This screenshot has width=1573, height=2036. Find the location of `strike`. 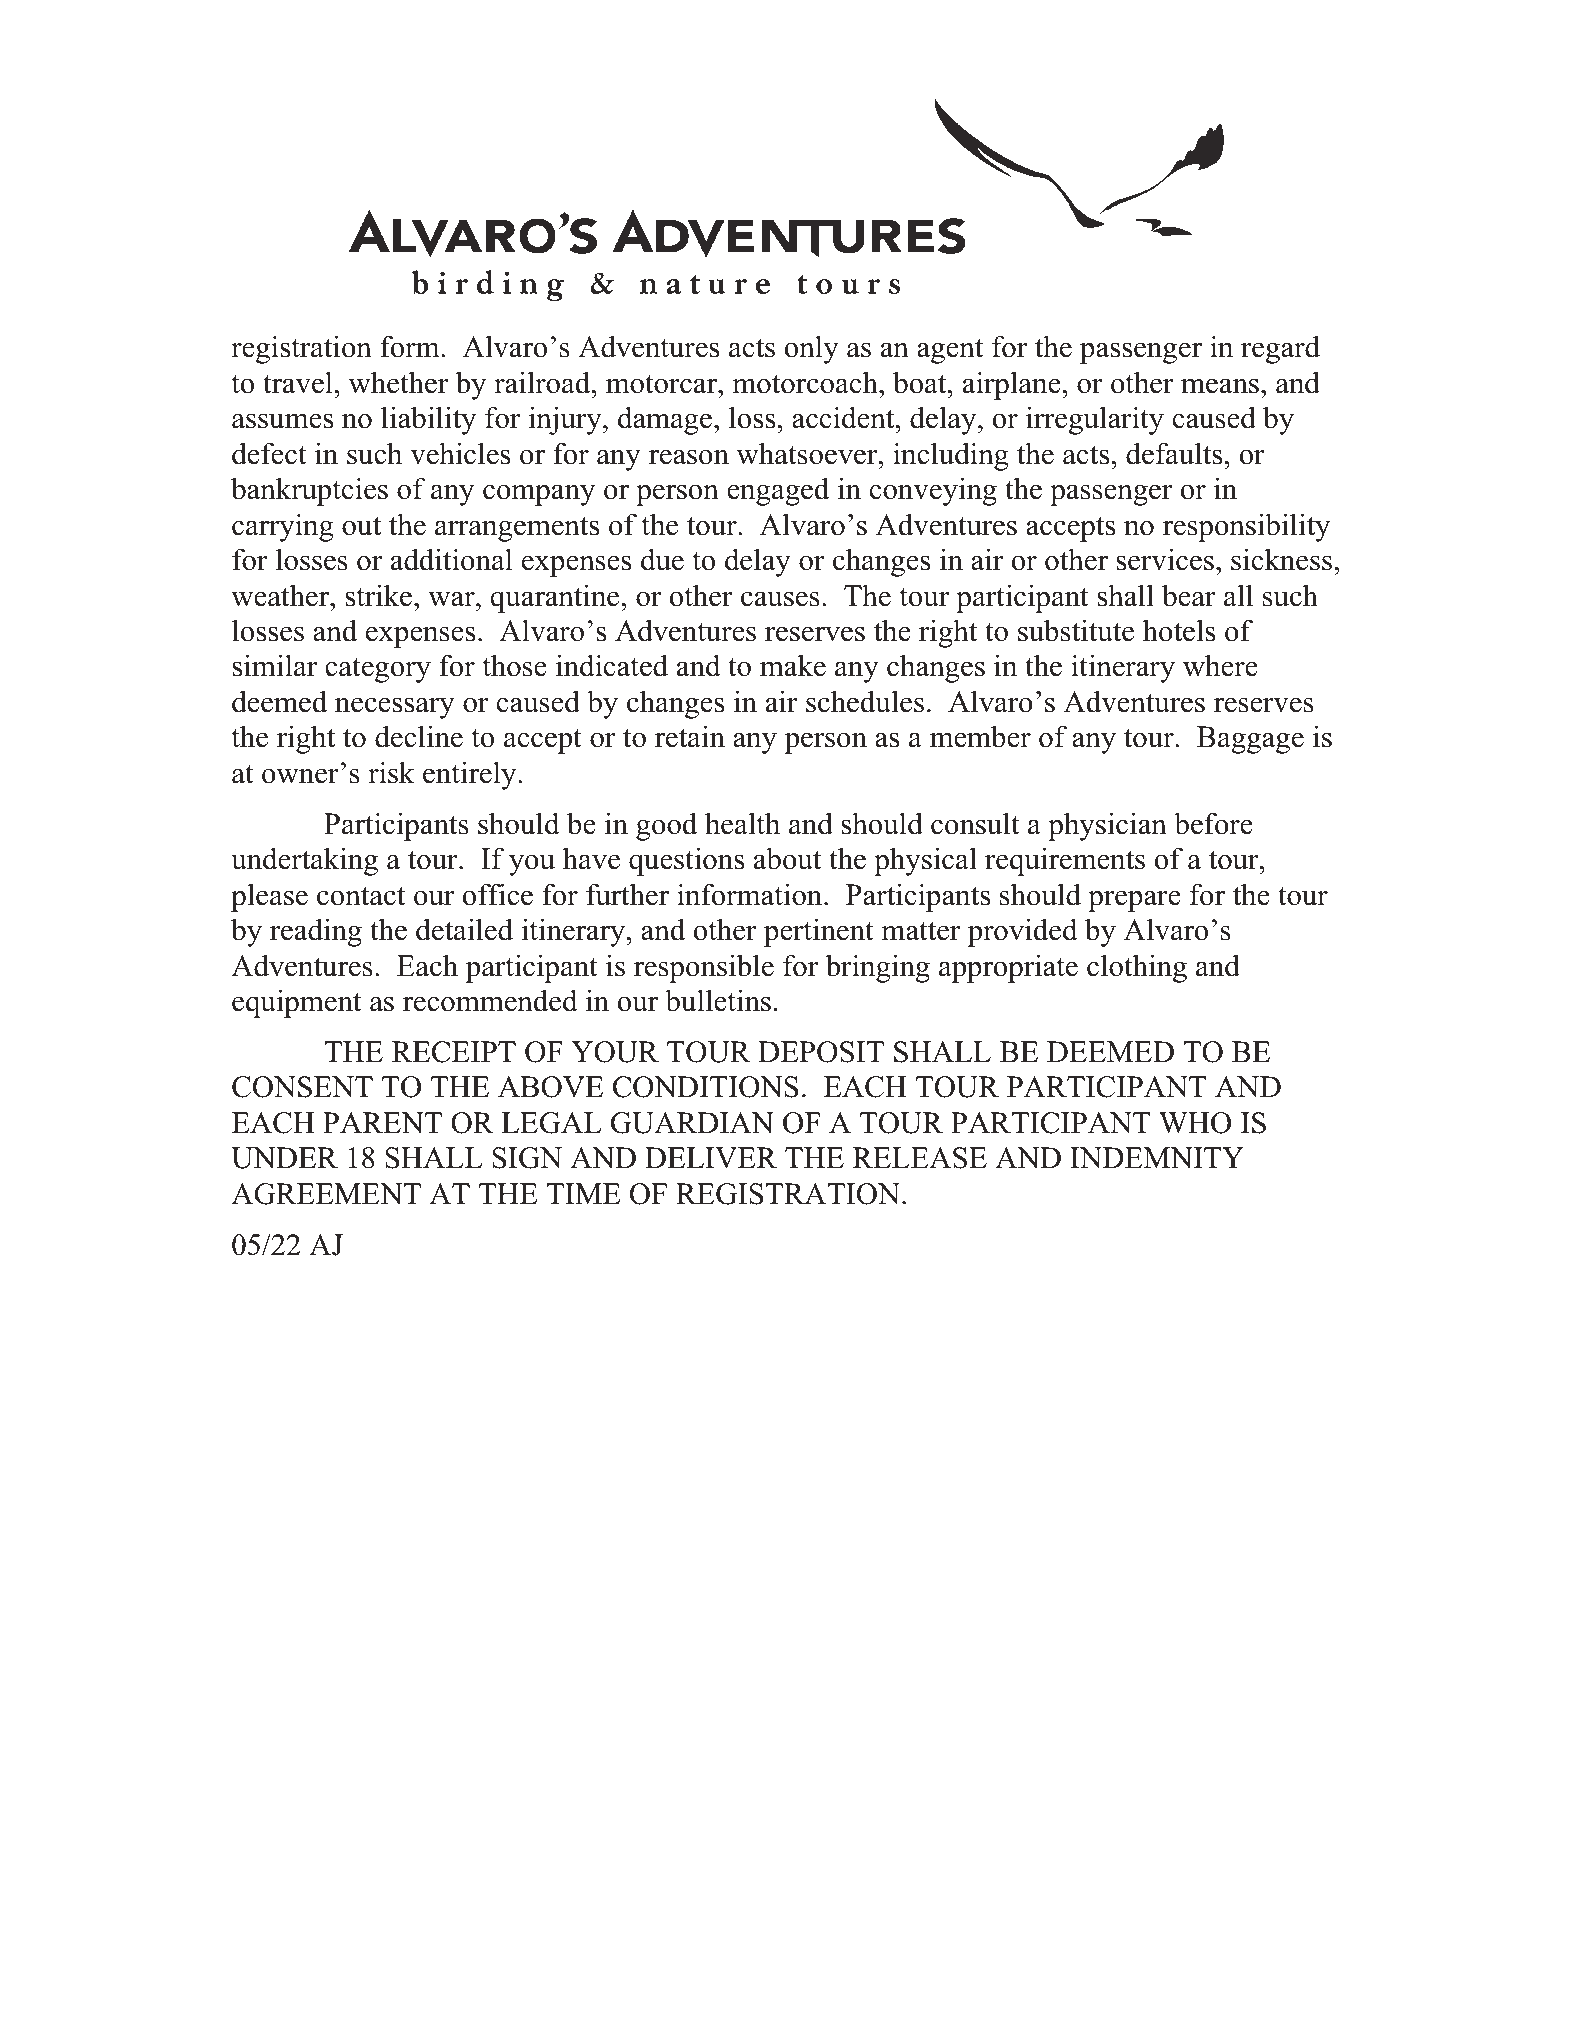

strike is located at coordinates (380, 595).
